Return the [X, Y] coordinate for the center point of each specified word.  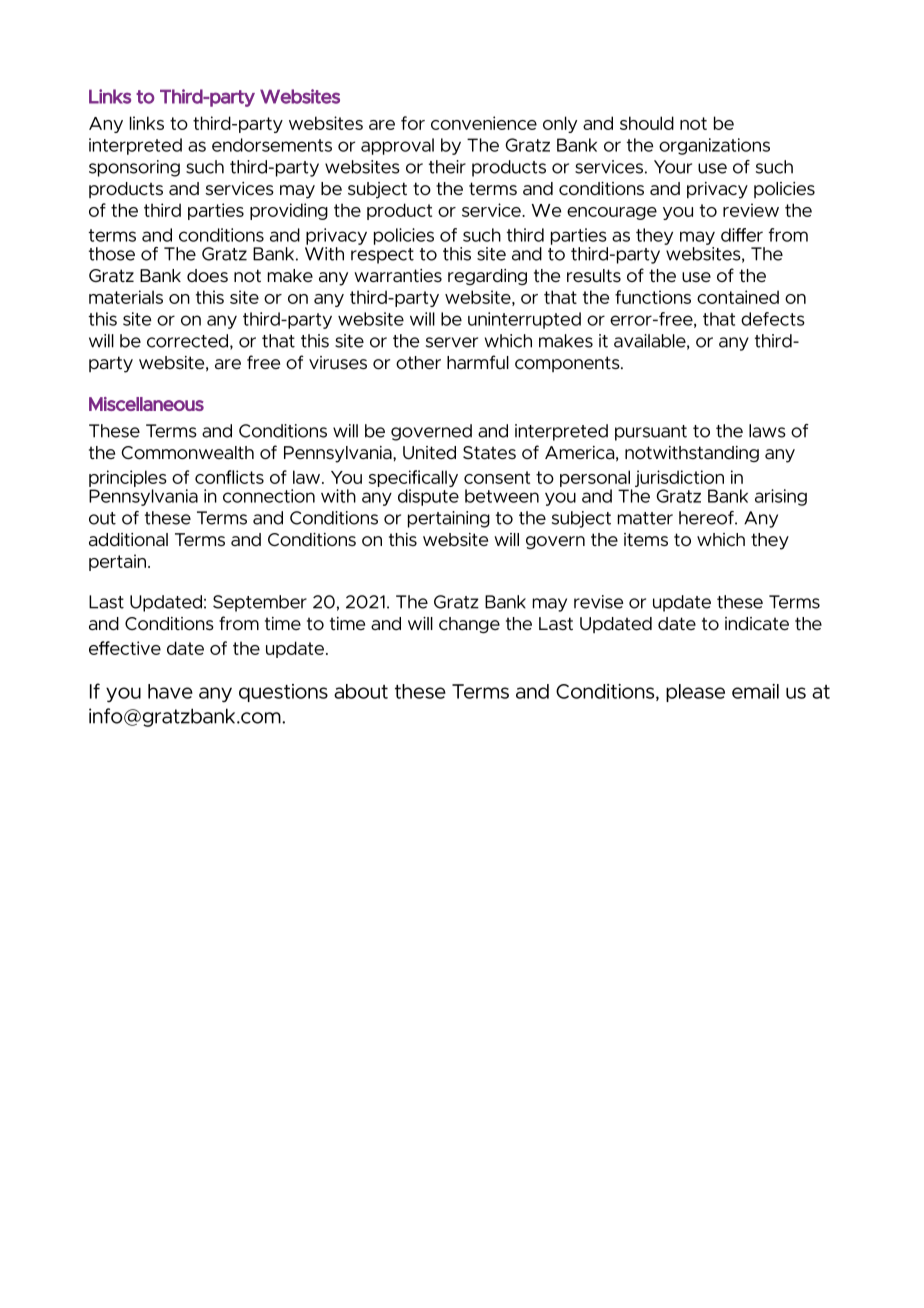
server [452, 342]
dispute [428, 497]
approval [397, 146]
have [170, 691]
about [361, 691]
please [695, 693]
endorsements [272, 145]
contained [738, 297]
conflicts [229, 477]
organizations [714, 146]
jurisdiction [679, 480]
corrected [189, 342]
